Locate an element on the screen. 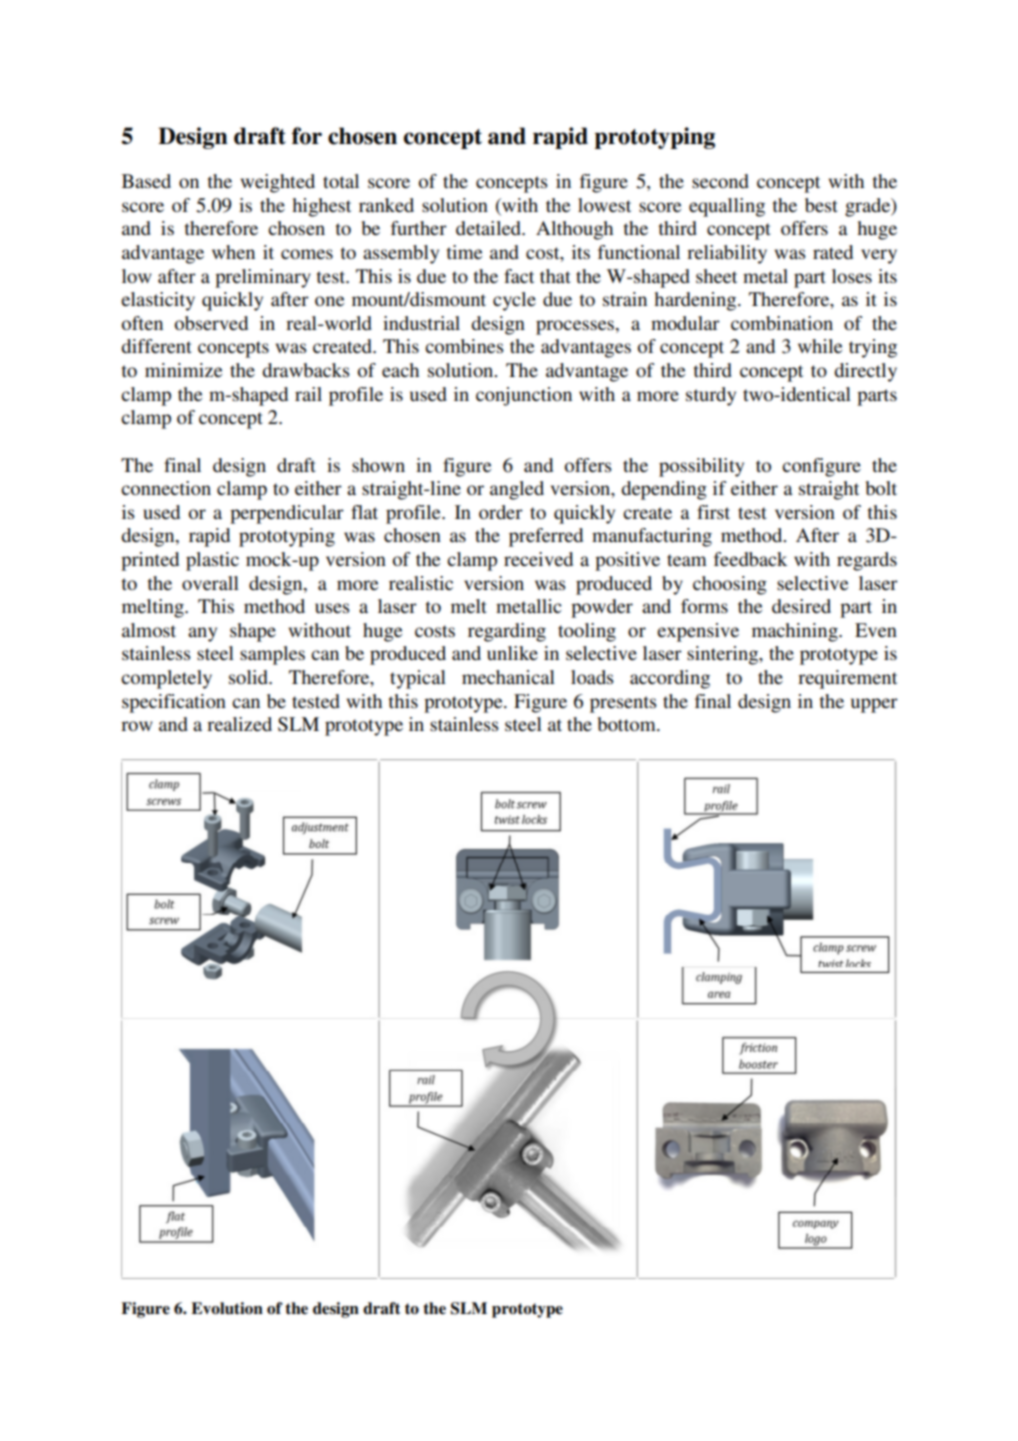 This screenshot has width=1018, height=1441. feedback is located at coordinates (750, 559).
